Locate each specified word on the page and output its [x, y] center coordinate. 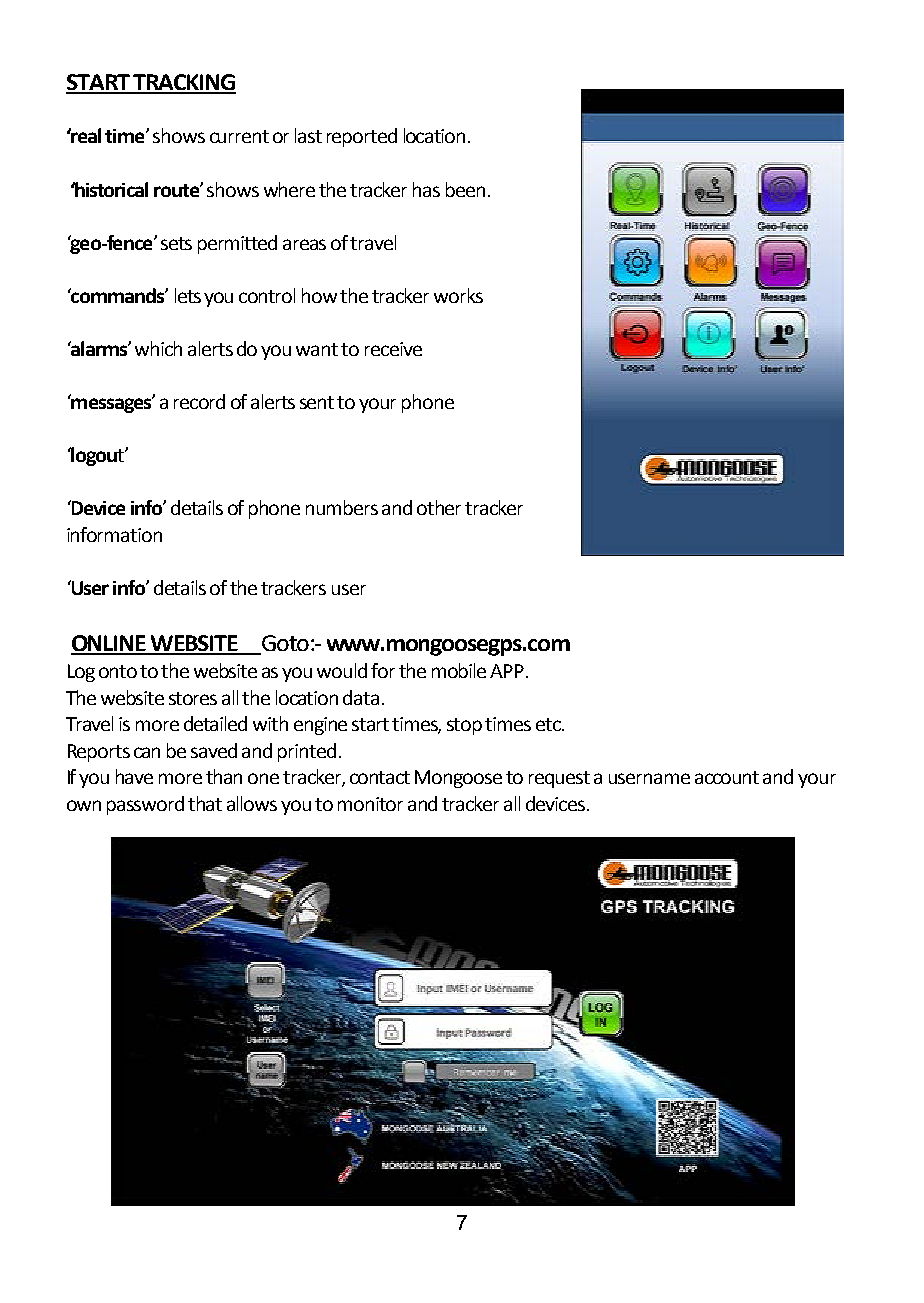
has [426, 189]
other [439, 507]
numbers [342, 507]
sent [317, 402]
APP [508, 671]
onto [118, 671]
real [85, 135]
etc [549, 724]
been [465, 189]
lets [188, 295]
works [458, 295]
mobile [459, 670]
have [134, 776]
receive [393, 349]
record [199, 401]
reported [362, 137]
